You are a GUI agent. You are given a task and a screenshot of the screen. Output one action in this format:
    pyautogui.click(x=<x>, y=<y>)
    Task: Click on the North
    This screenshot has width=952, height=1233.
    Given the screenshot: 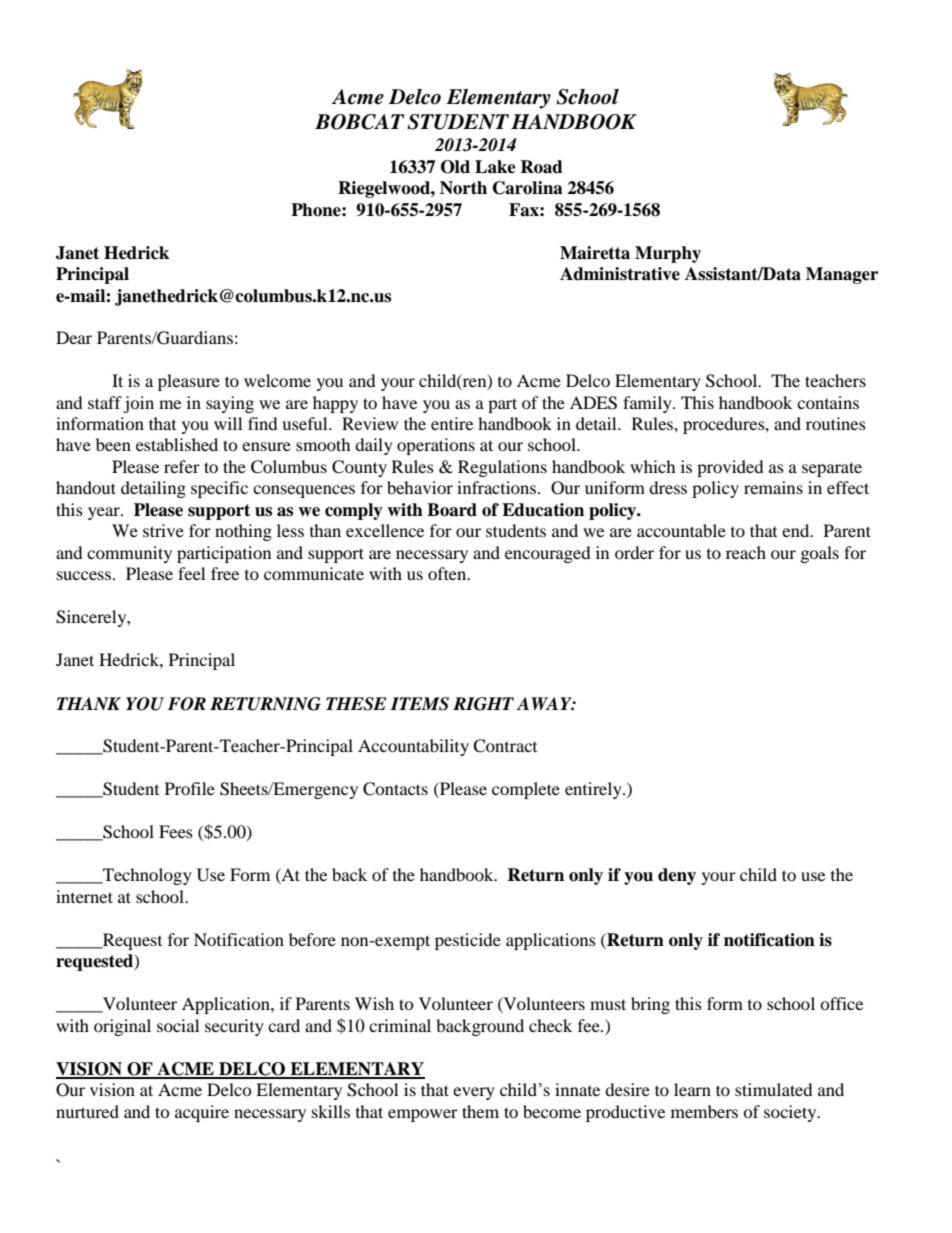 What is the action you would take?
    pyautogui.click(x=463, y=188)
